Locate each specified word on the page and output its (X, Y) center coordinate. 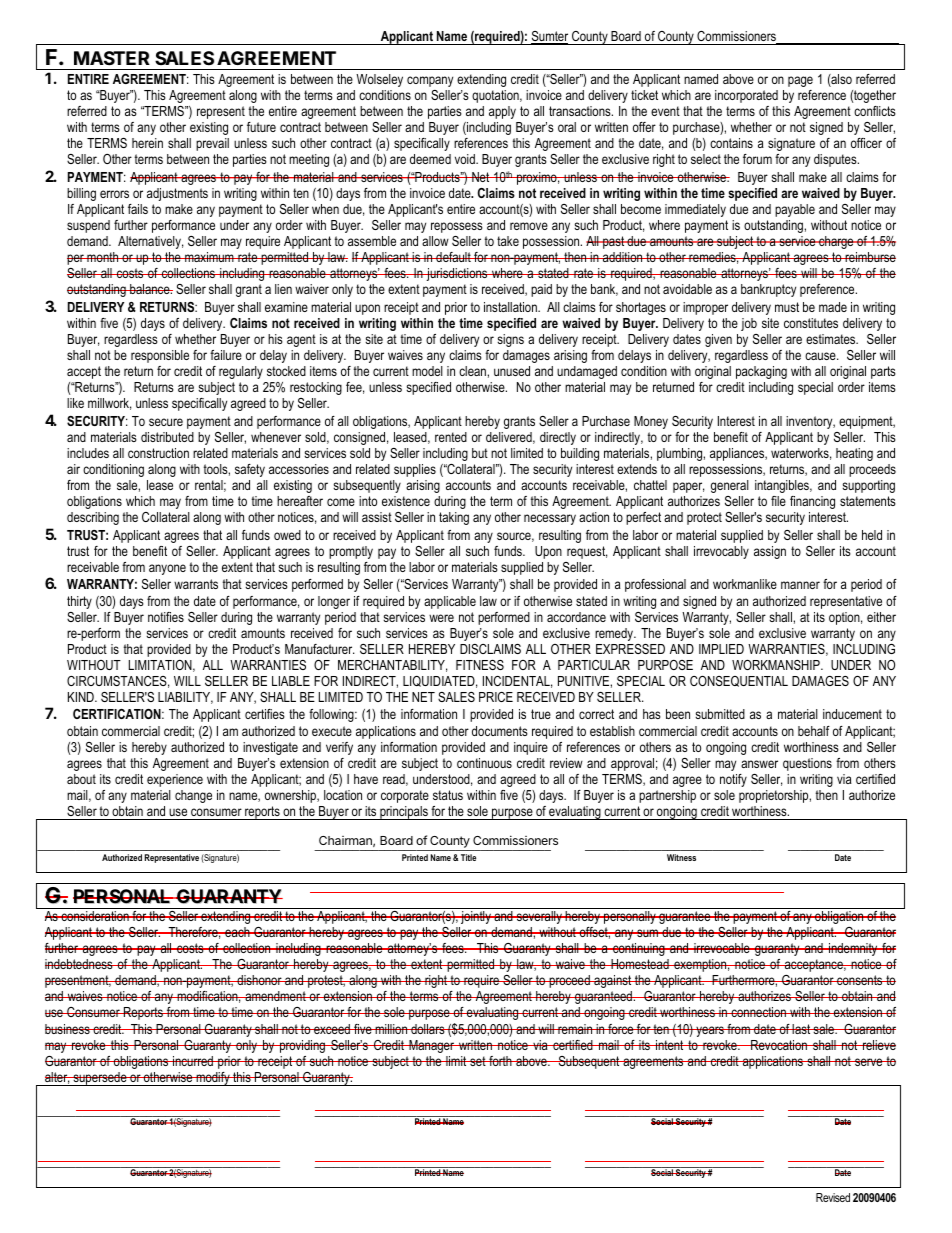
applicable (450, 602)
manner (800, 585)
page (800, 81)
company (430, 81)
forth (500, 1061)
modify (213, 1079)
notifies (166, 617)
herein (147, 143)
